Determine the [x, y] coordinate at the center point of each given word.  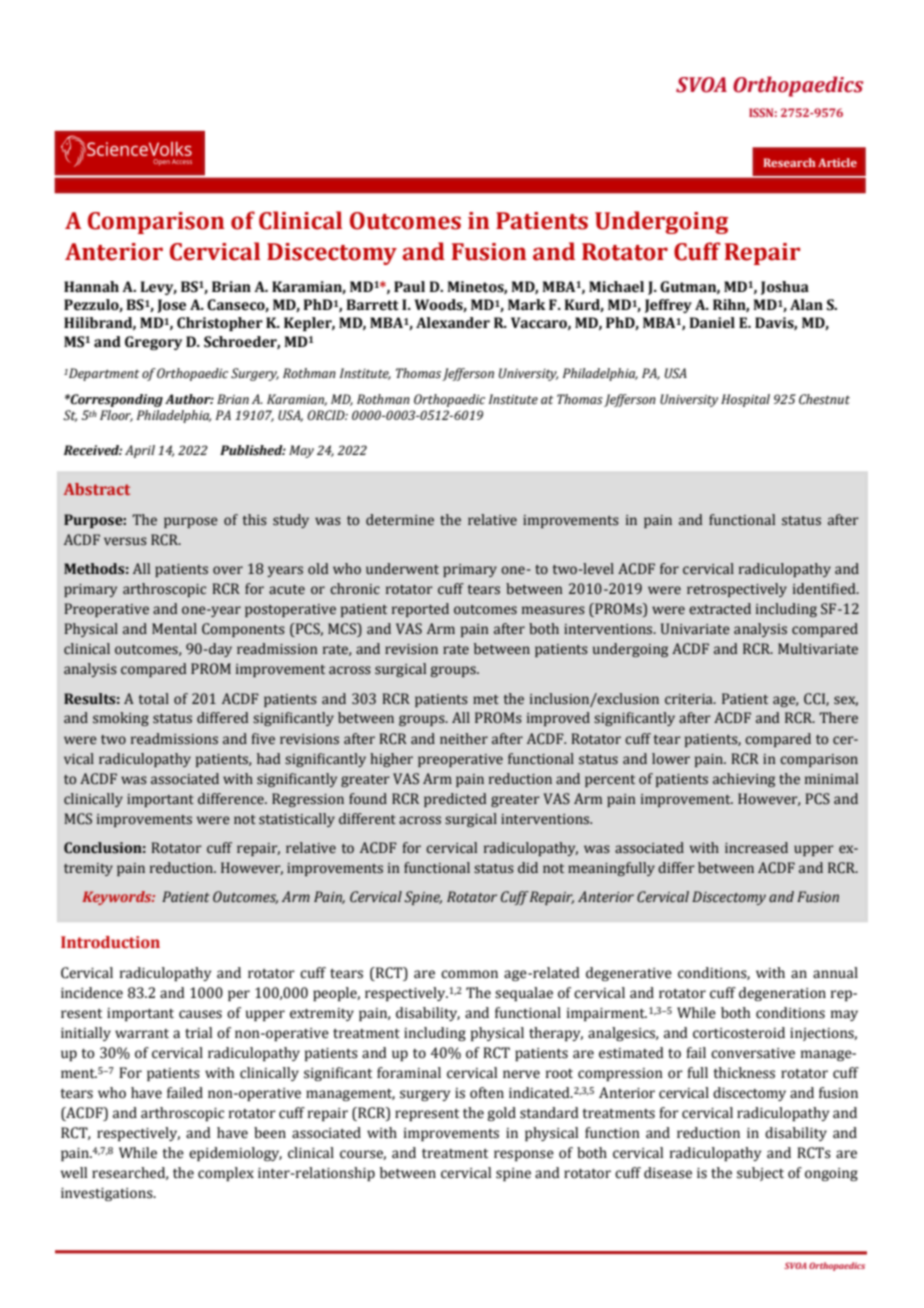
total [154, 699]
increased [756, 848]
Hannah [91, 287]
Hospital [745, 400]
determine [400, 520]
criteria [690, 699]
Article [837, 162]
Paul [409, 287]
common [469, 974]
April [140, 451]
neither [464, 739]
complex [226, 1174]
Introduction [110, 942]
